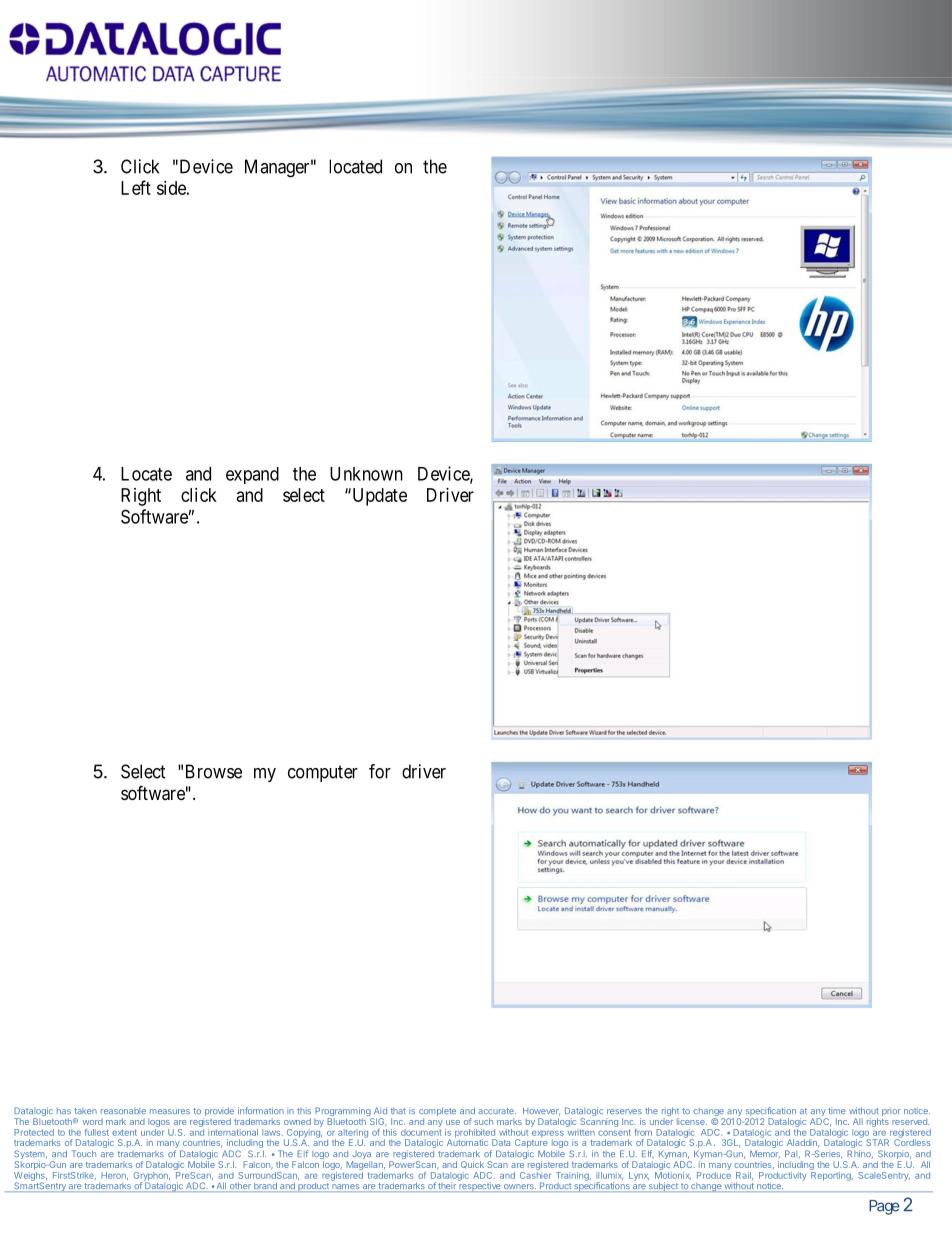  Describe the element at coordinates (136, 187) in the document. I see `Left` at that location.
